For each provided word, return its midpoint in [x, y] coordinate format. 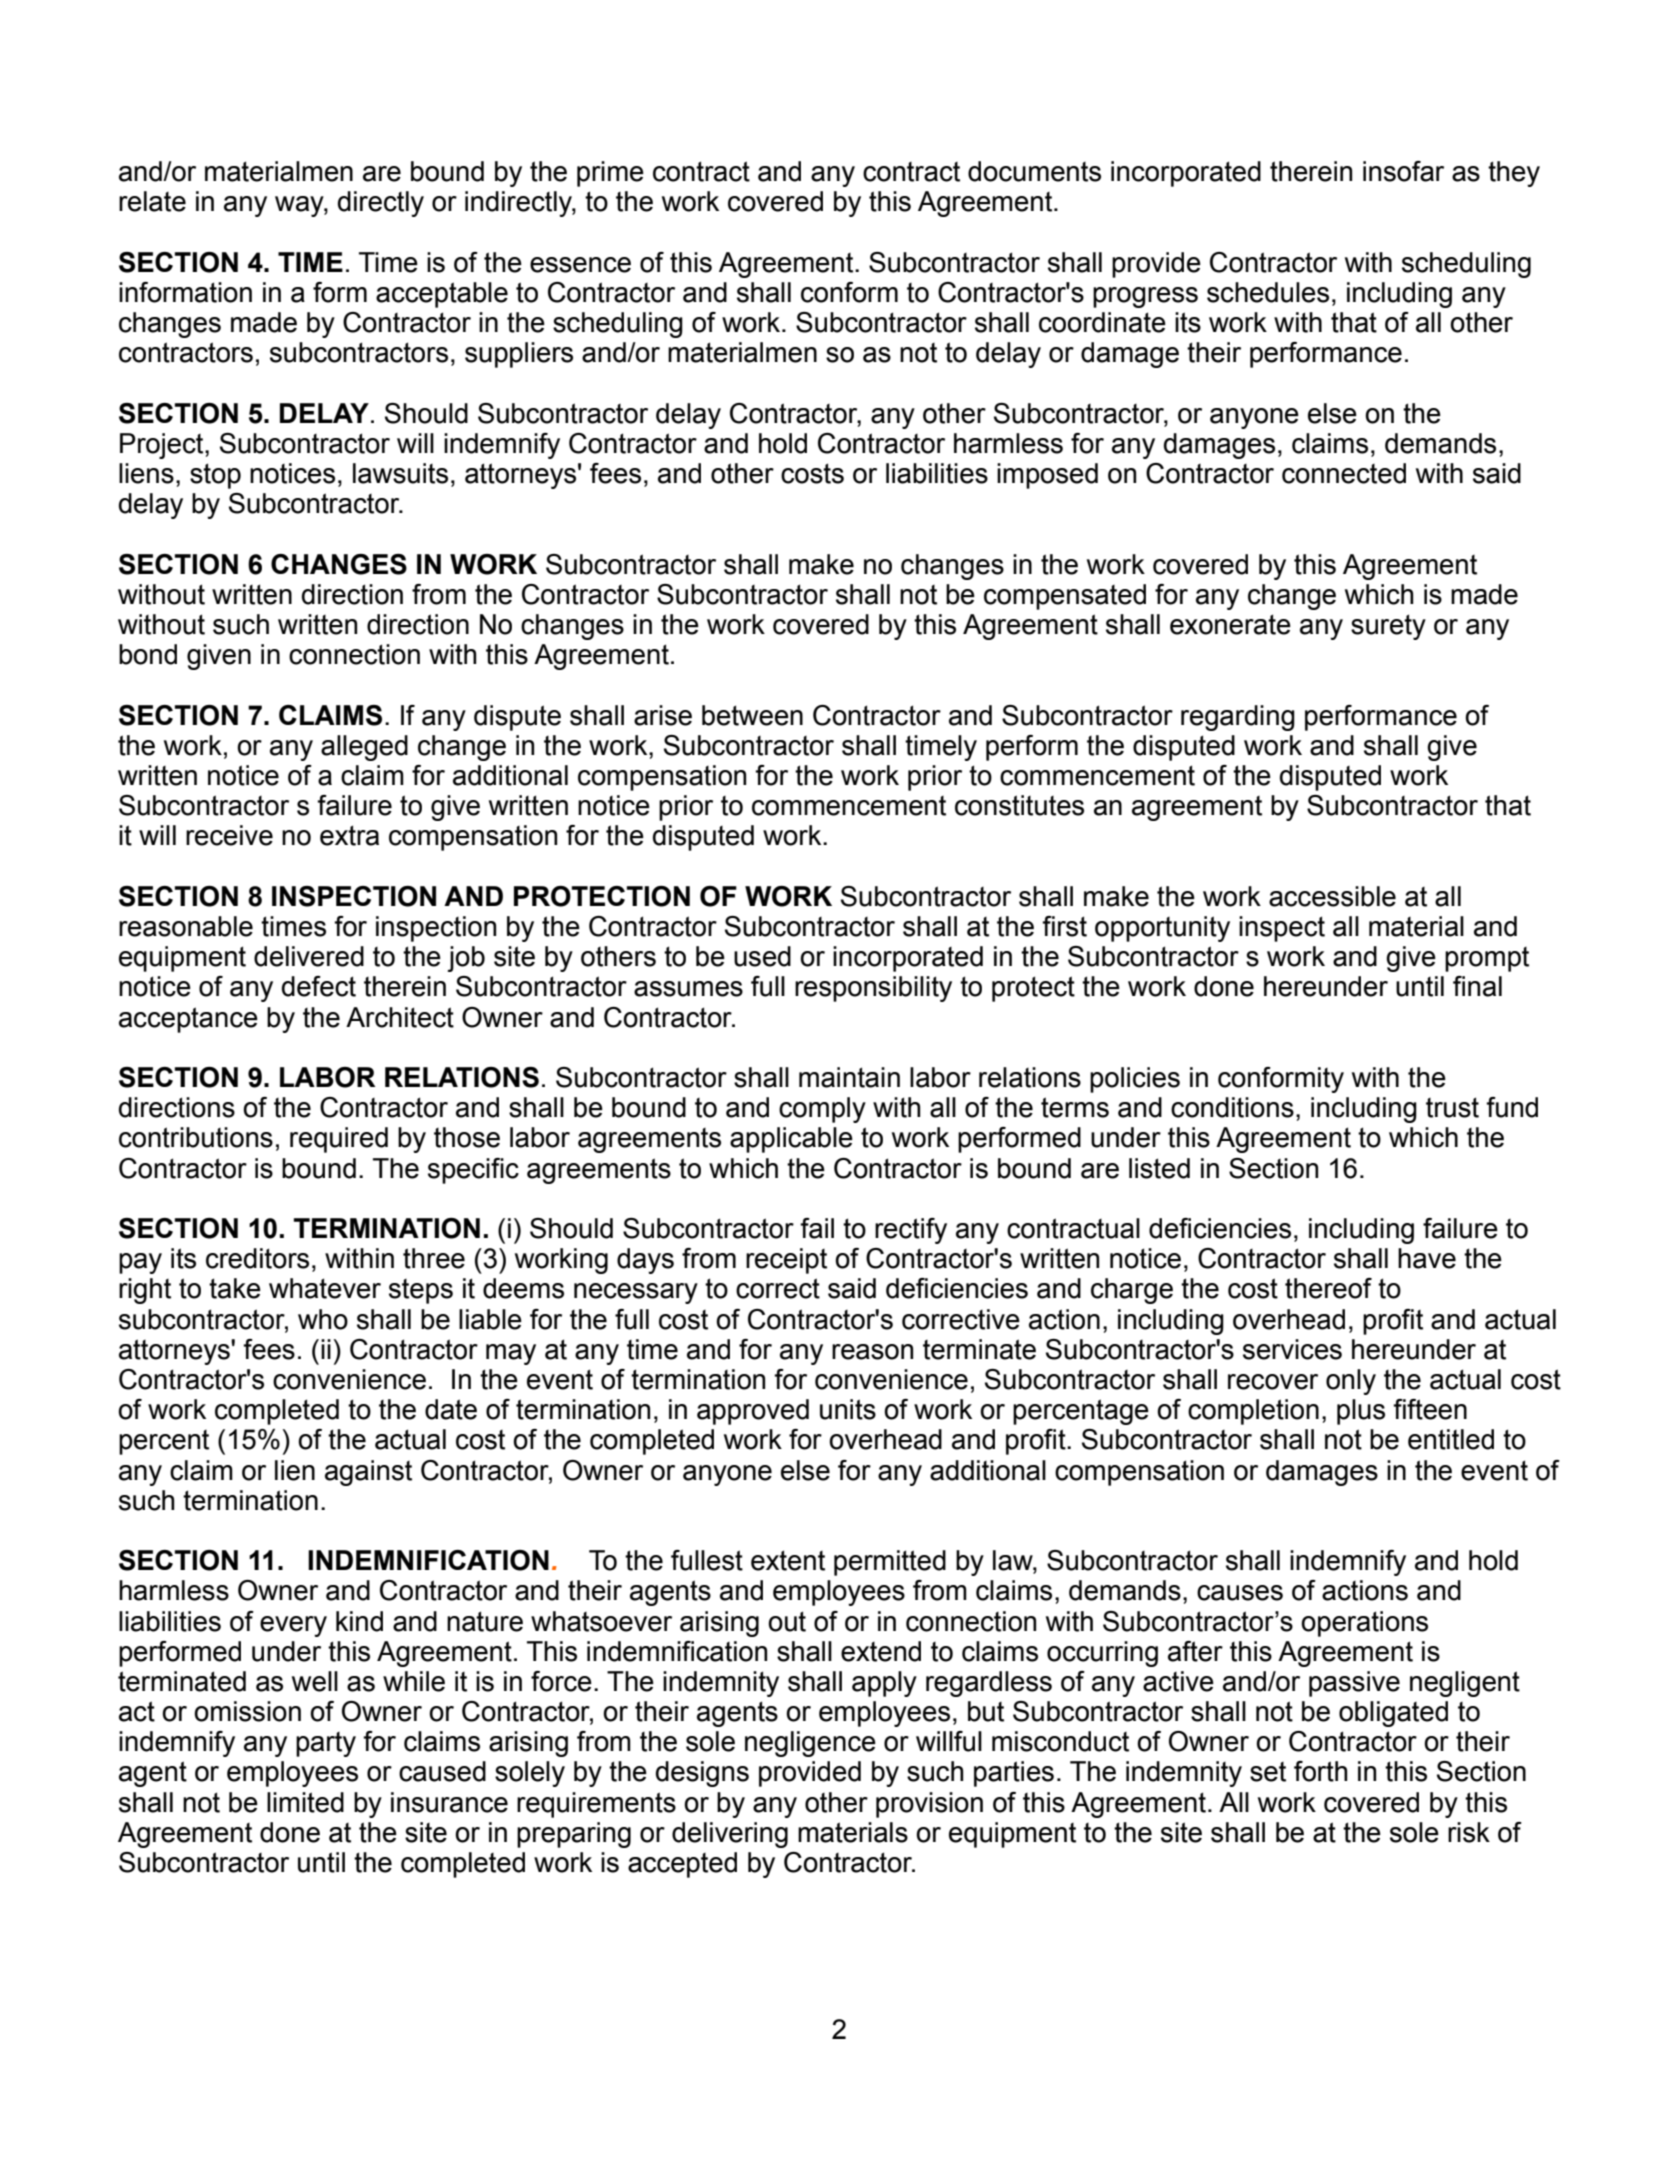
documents [1034, 171]
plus [1361, 1412]
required [339, 1140]
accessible [1332, 896]
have [1427, 1258]
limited [305, 1802]
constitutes [1019, 805]
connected [1344, 473]
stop [215, 476]
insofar [1403, 171]
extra [349, 835]
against [368, 1473]
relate [152, 201]
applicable [791, 1140]
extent [788, 1560]
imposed [1047, 476]
